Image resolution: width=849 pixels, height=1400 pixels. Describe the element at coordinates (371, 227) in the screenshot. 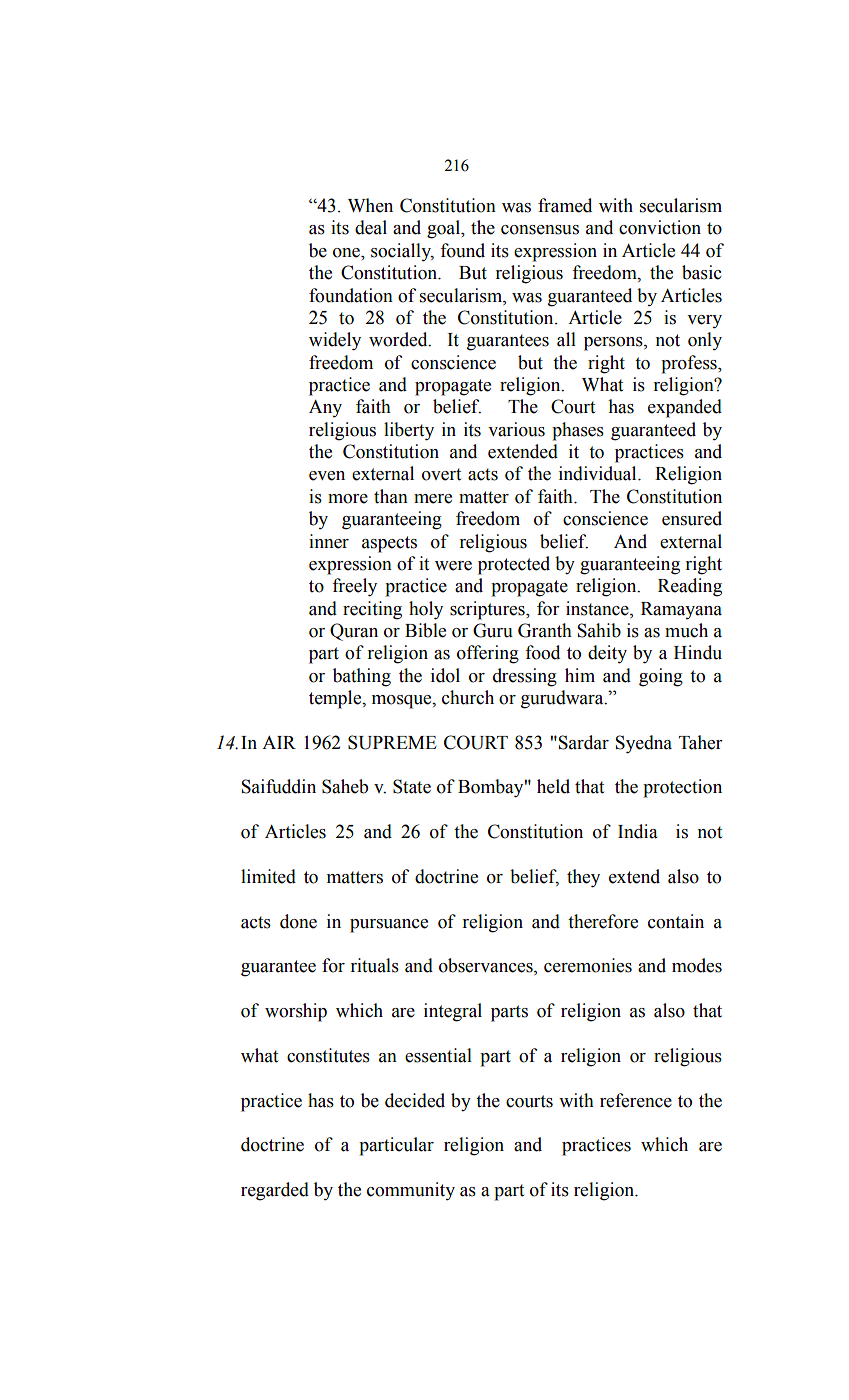

I see `deal` at that location.
